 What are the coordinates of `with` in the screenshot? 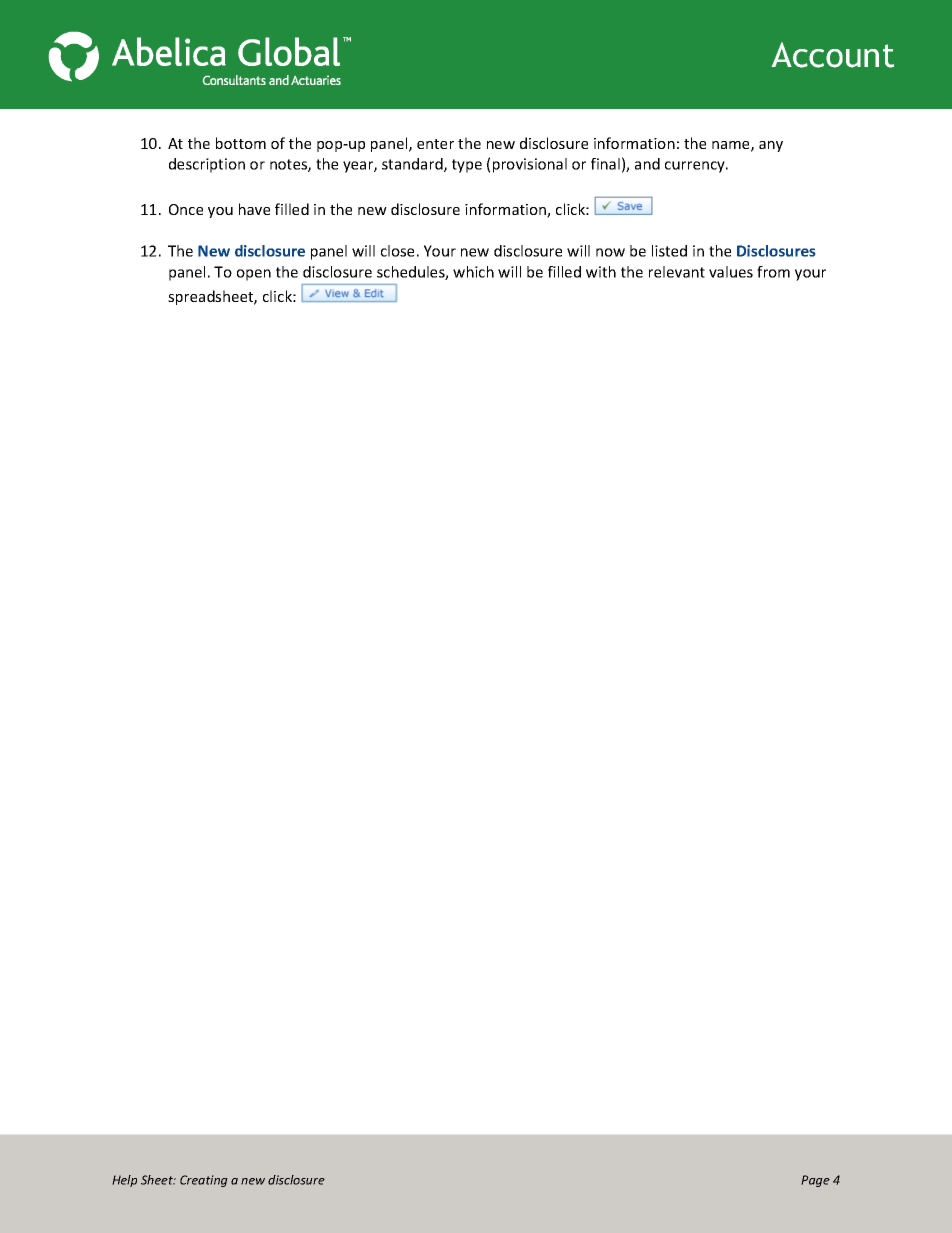 It's located at (601, 272).
